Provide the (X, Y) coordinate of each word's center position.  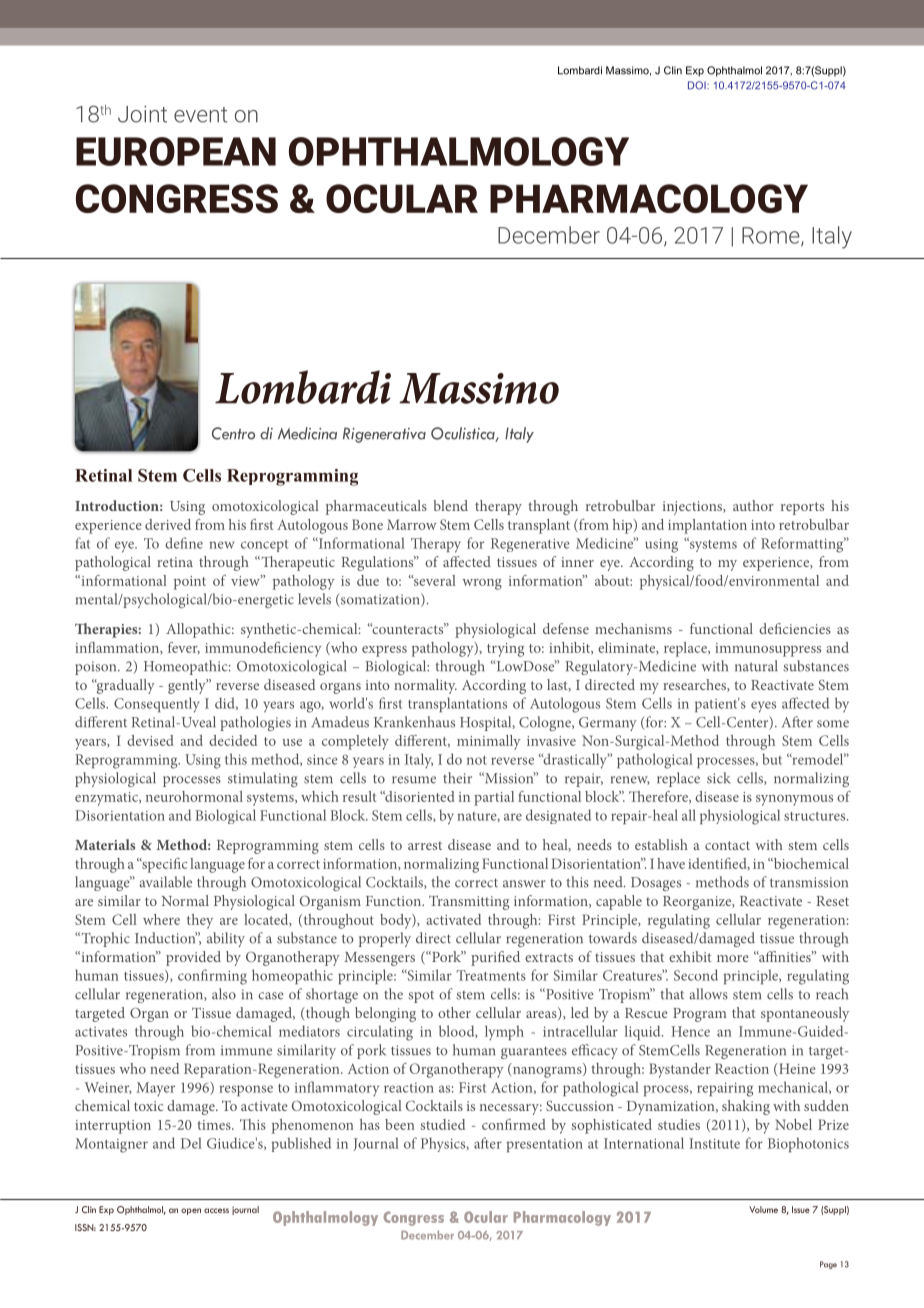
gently (188, 686)
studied (442, 1124)
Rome (772, 236)
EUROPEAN (176, 151)
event (200, 115)
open (191, 1211)
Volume (763, 1209)
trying (505, 650)
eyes (763, 707)
